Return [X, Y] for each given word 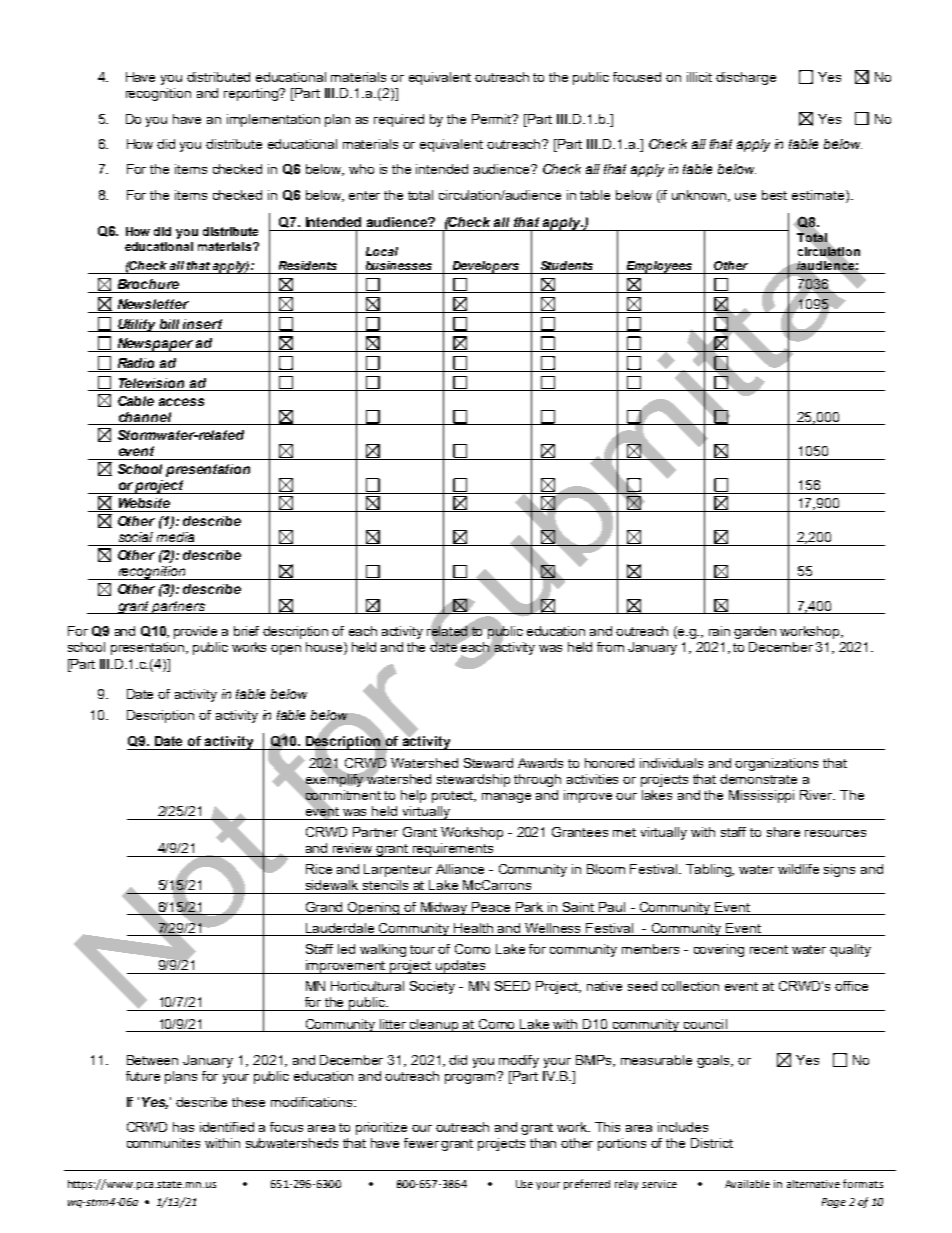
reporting [252, 94]
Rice [319, 869]
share [783, 832]
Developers [486, 267]
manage [506, 798]
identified [227, 1127]
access [181, 402]
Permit [493, 119]
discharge [746, 78]
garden [755, 632]
